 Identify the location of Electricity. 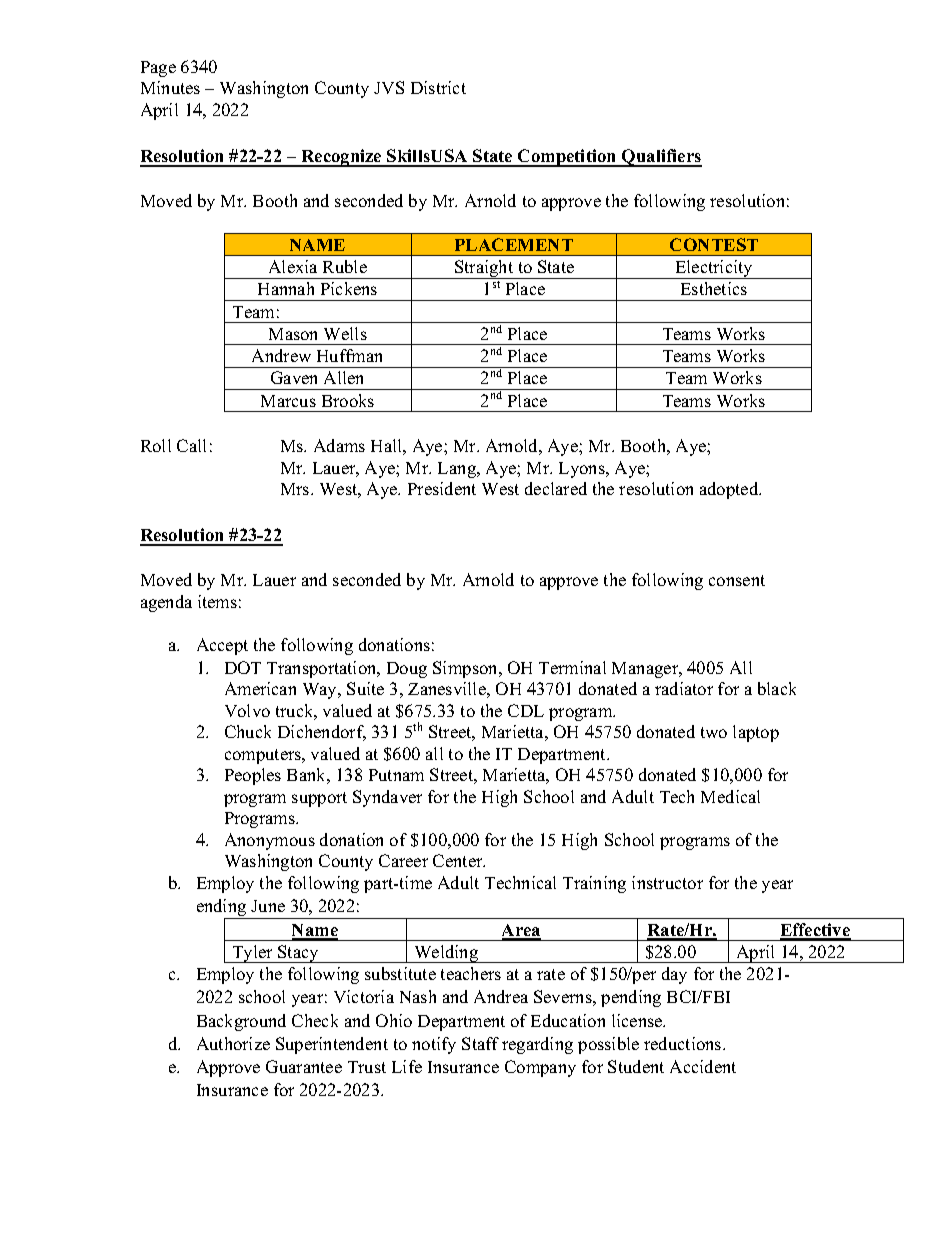
(714, 269).
